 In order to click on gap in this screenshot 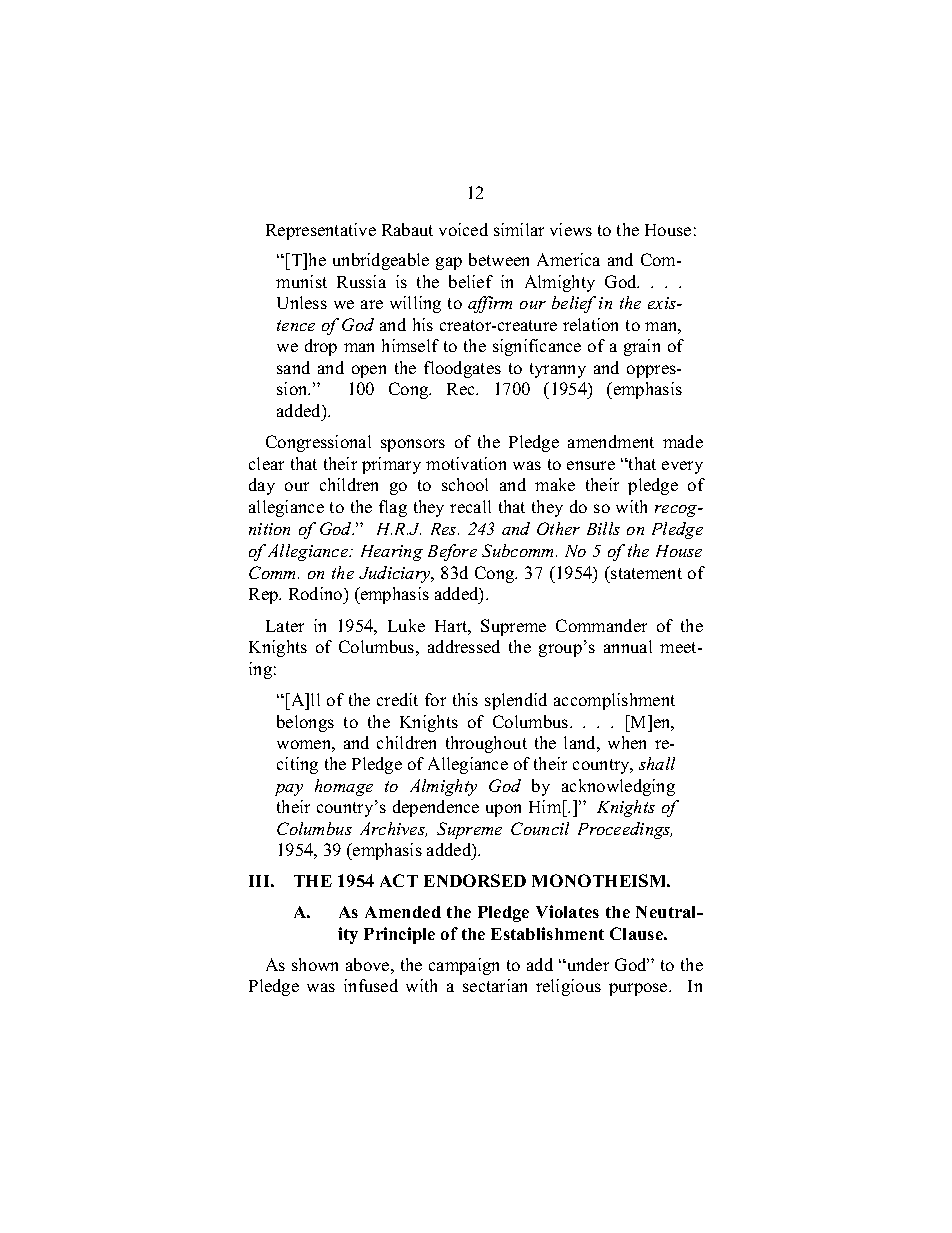, I will do `click(449, 263)`.
